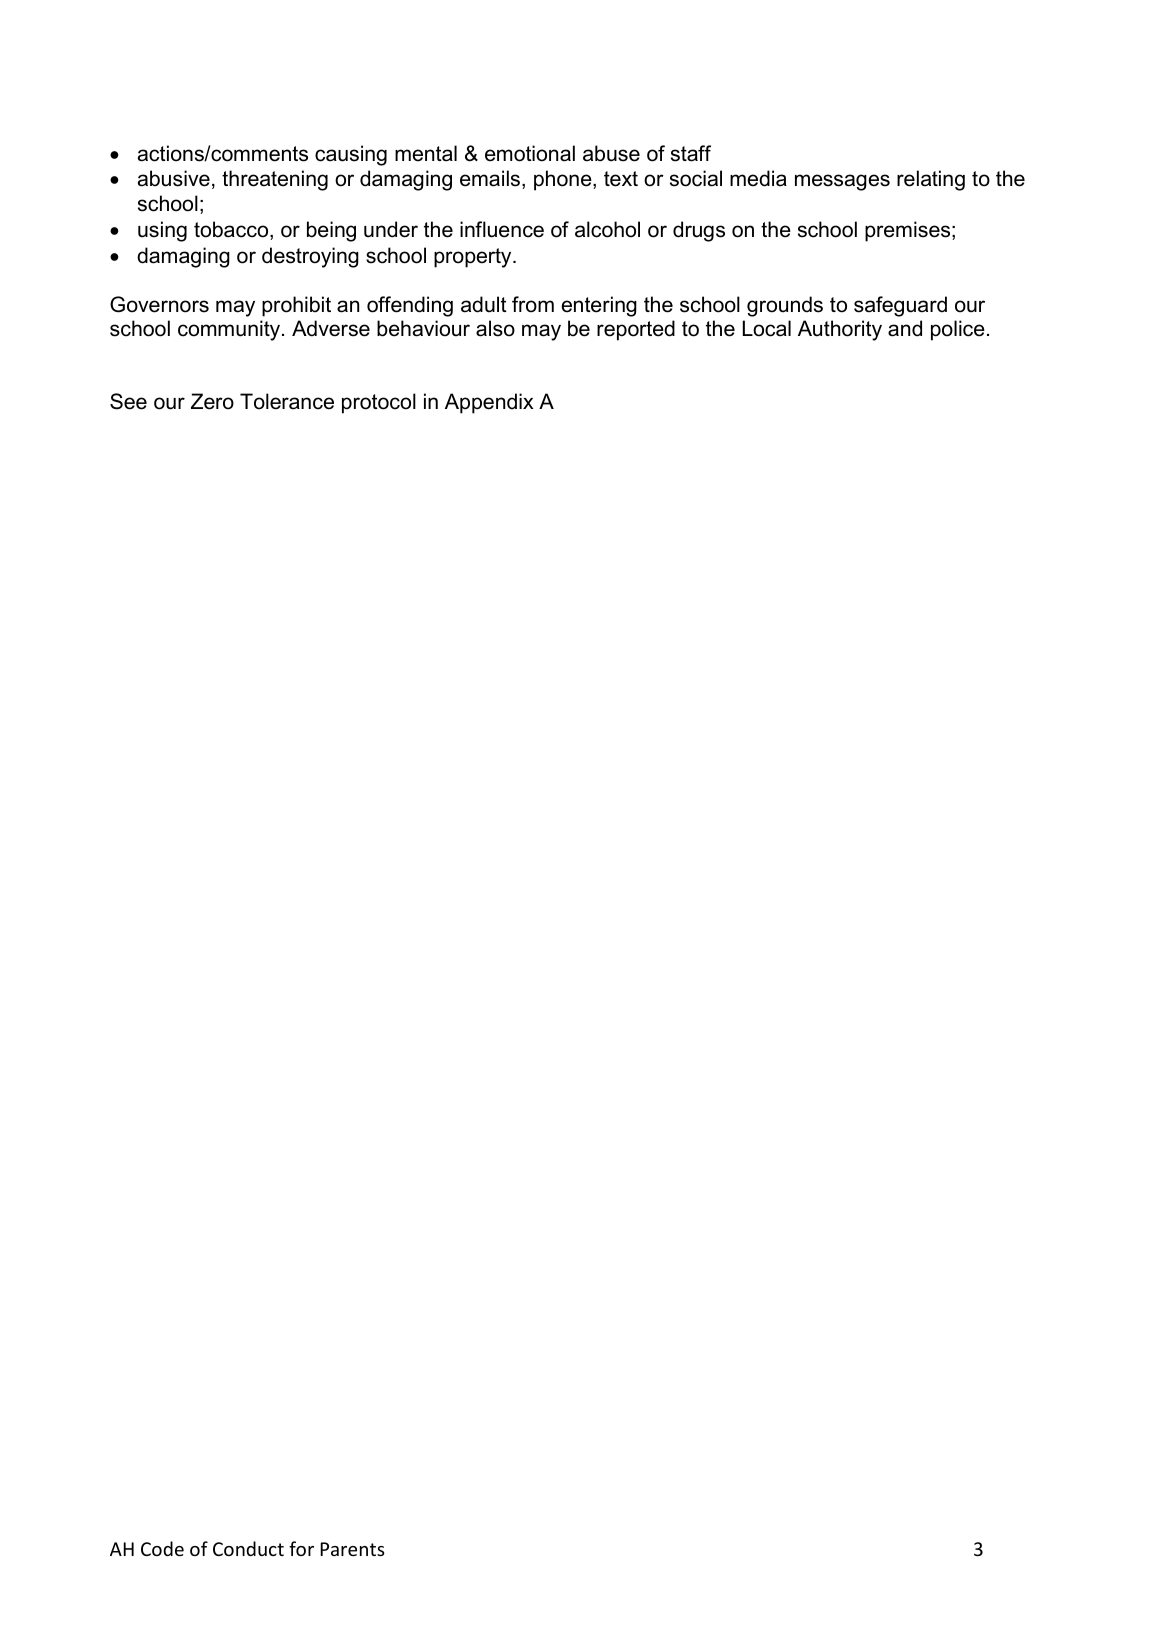 This screenshot has height=1631, width=1153. Describe the element at coordinates (162, 1548) in the screenshot. I see `Code` at that location.
